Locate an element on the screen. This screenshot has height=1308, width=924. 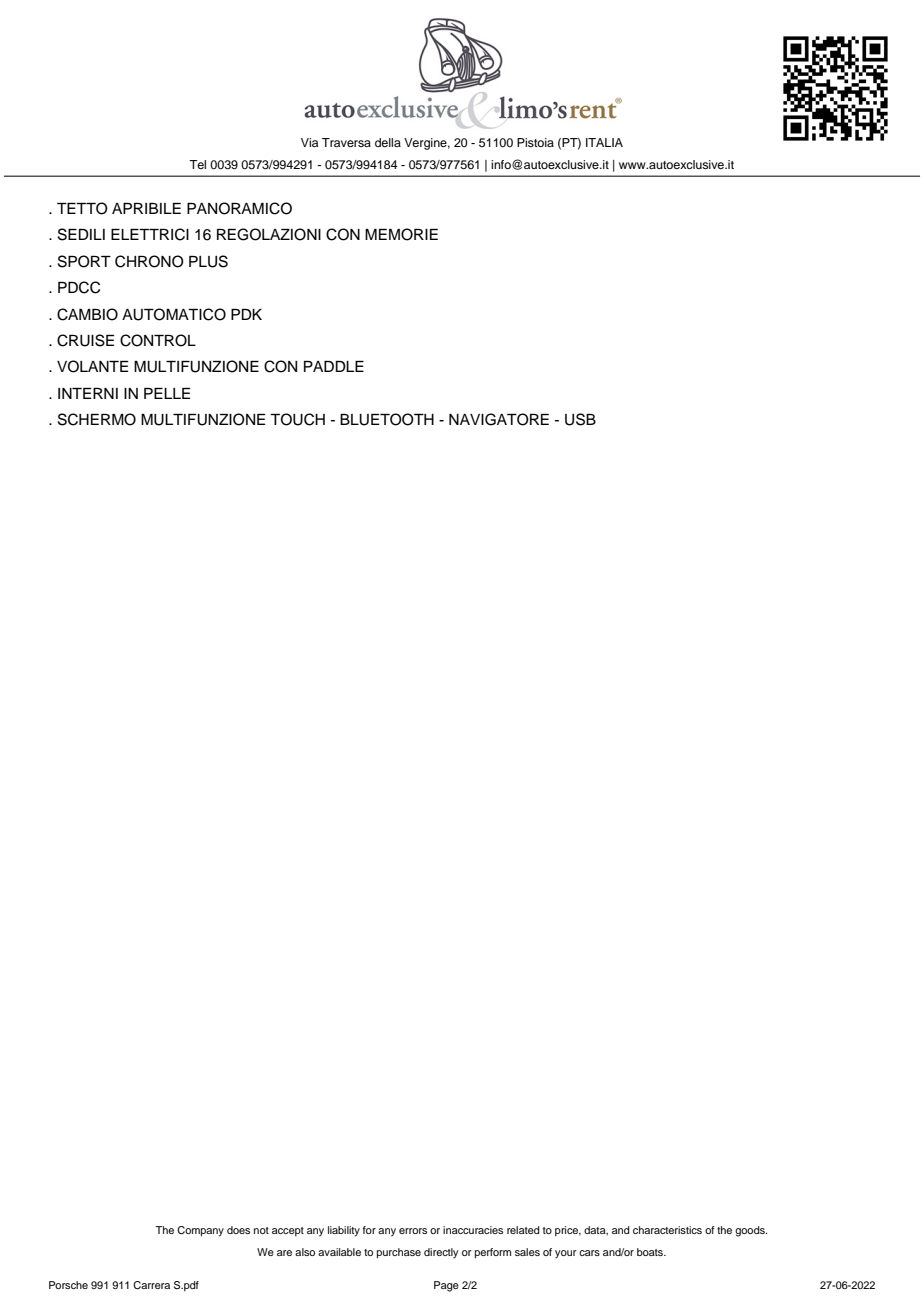
ITALIA is located at coordinates (604, 142).
